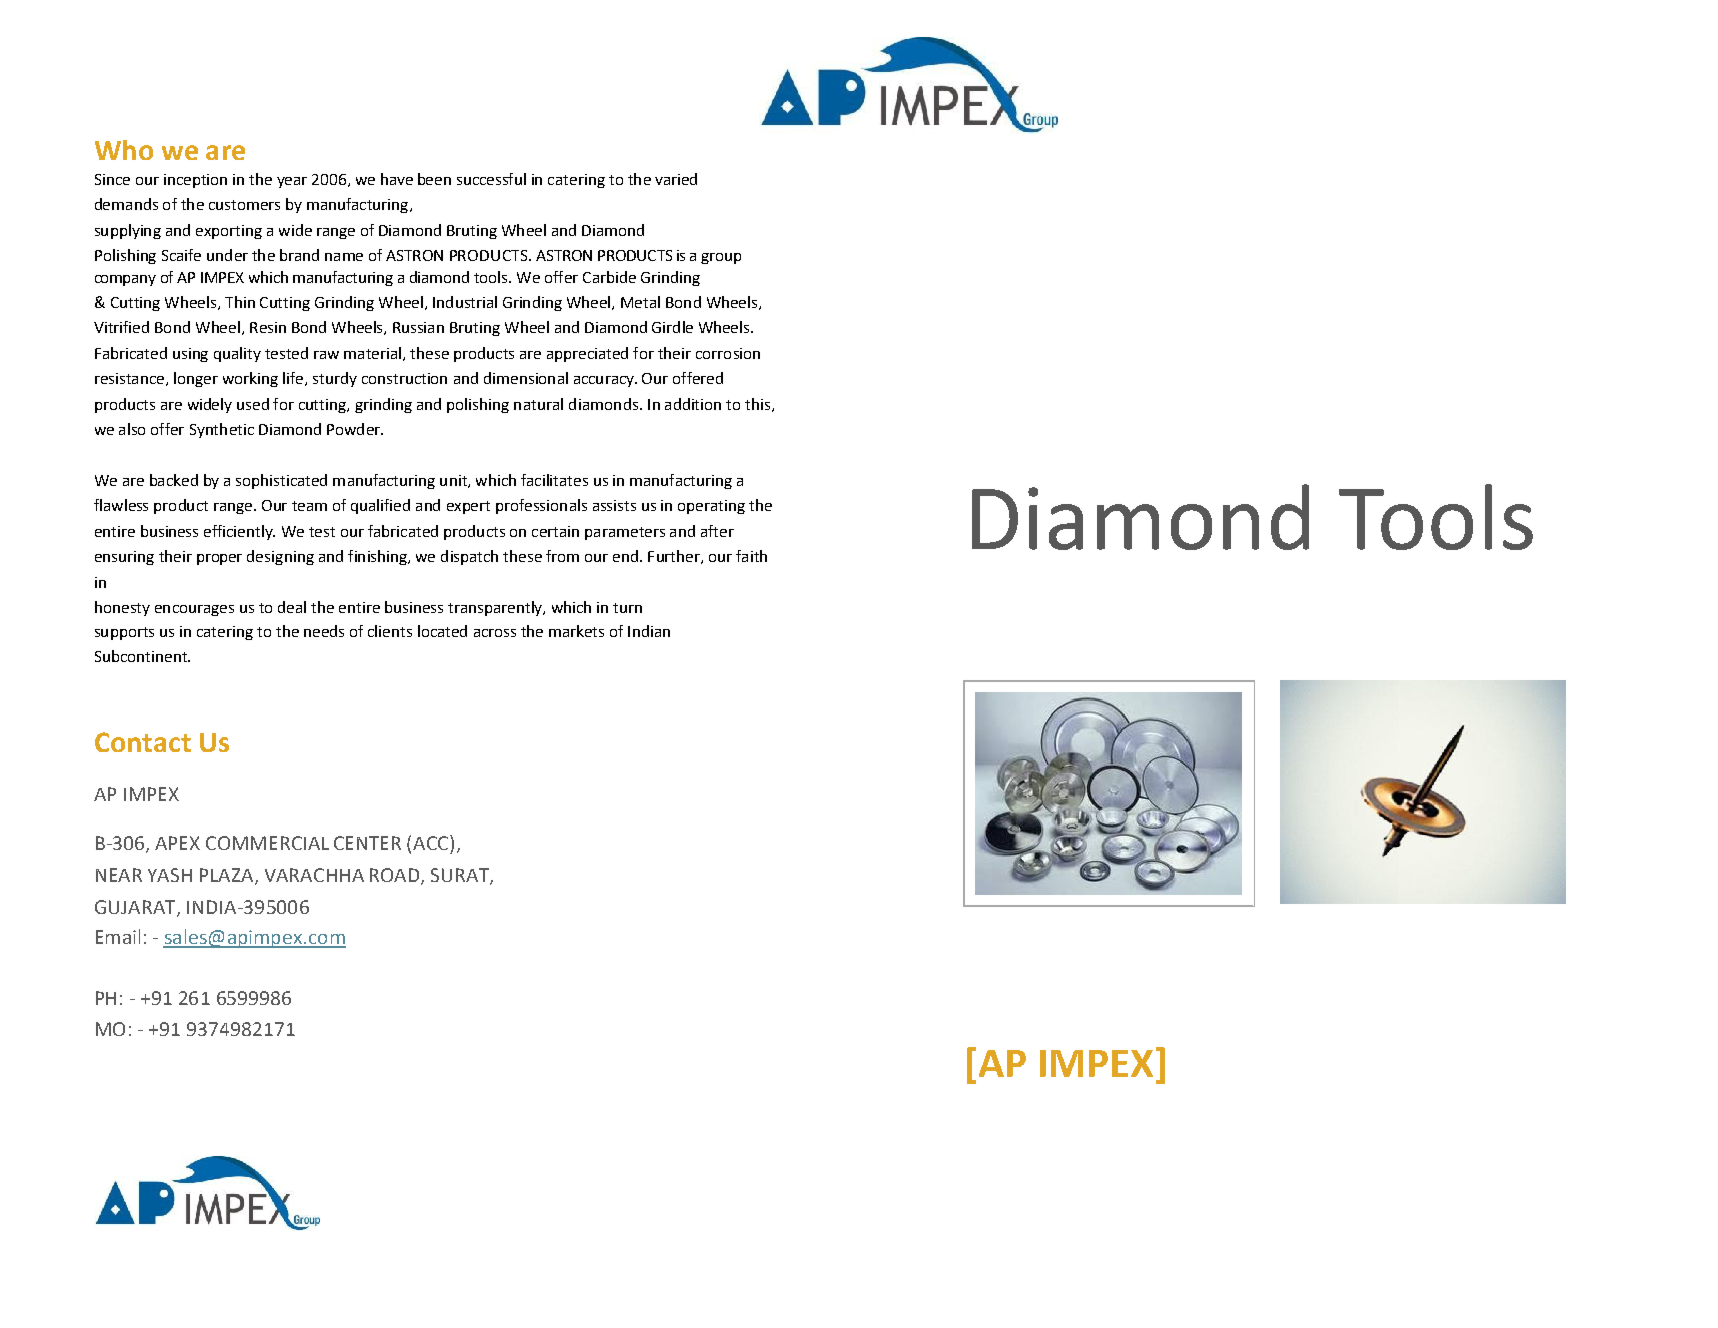 Image resolution: width=1718 pixels, height=1328 pixels. Describe the element at coordinates (219, 559) in the page. I see `proper` at that location.
